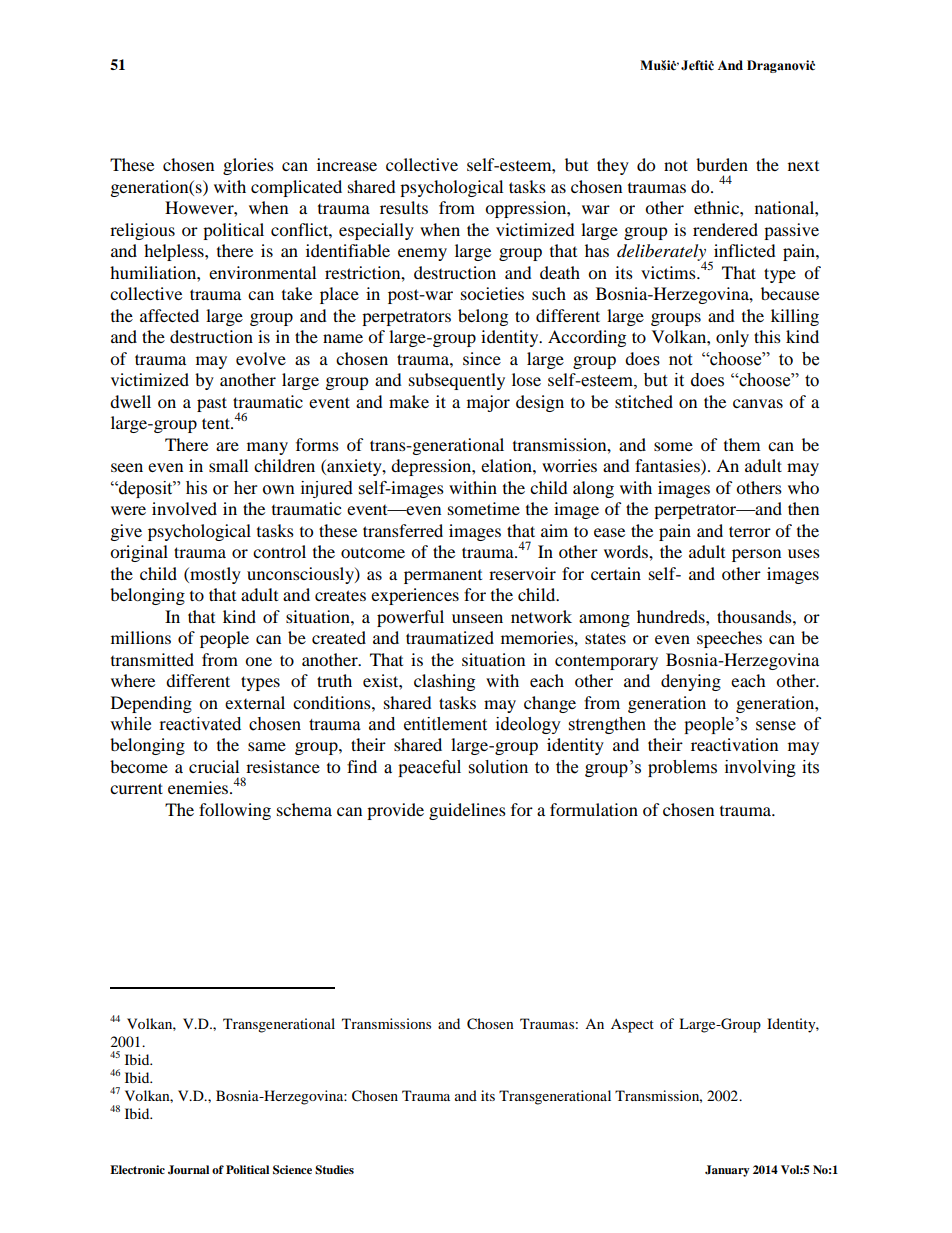  What do you see at coordinates (235, 811) in the screenshot?
I see `following` at bounding box center [235, 811].
